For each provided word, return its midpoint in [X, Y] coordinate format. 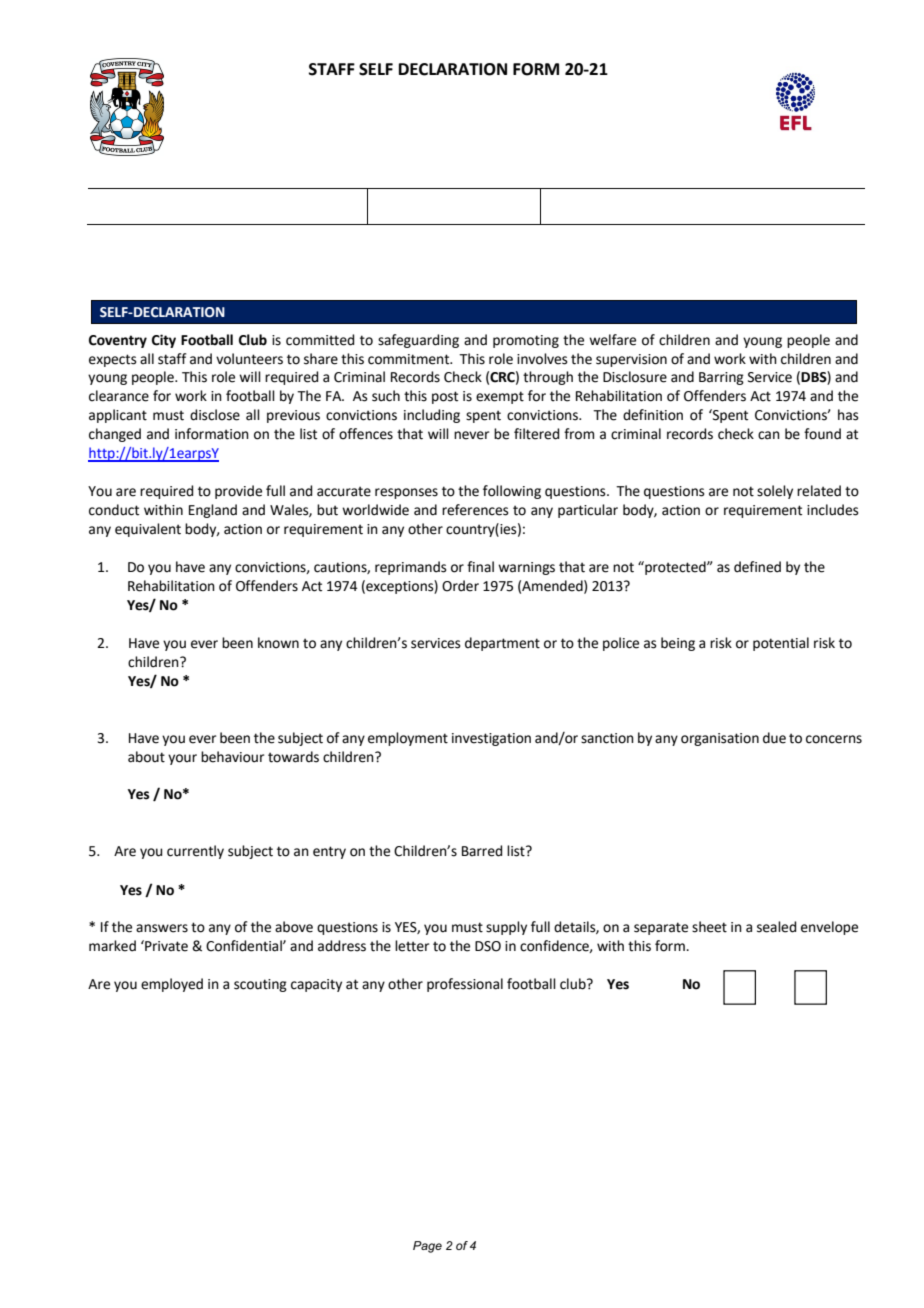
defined [757, 567]
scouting [260, 985]
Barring [721, 378]
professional [465, 985]
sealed [776, 927]
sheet [709, 927]
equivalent [148, 530]
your [182, 759]
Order [460, 586]
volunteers [249, 359]
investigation [491, 739]
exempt [500, 397]
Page [427, 1247]
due [774, 738]
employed [172, 985]
